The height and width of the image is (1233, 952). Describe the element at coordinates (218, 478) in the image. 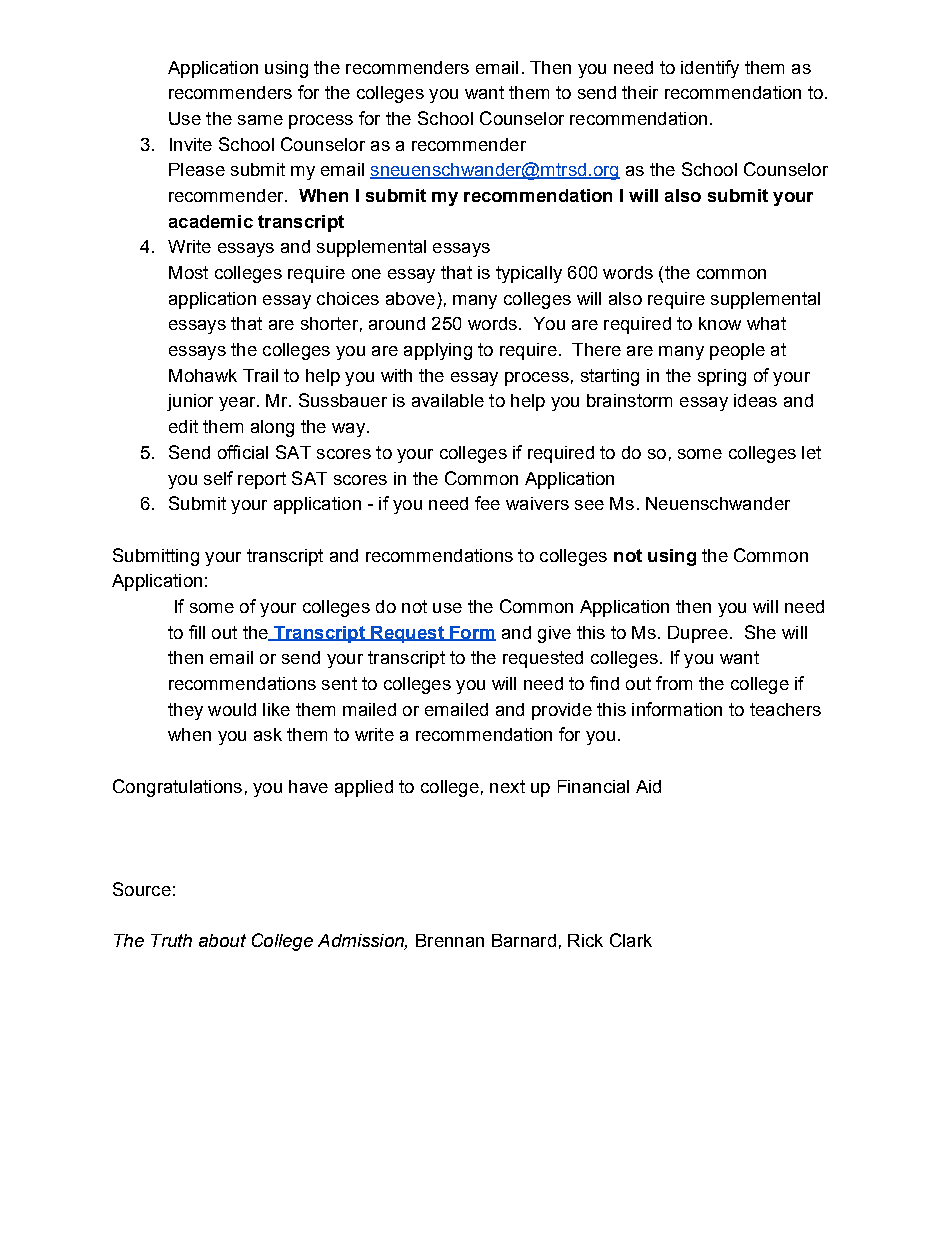

I see `self` at that location.
